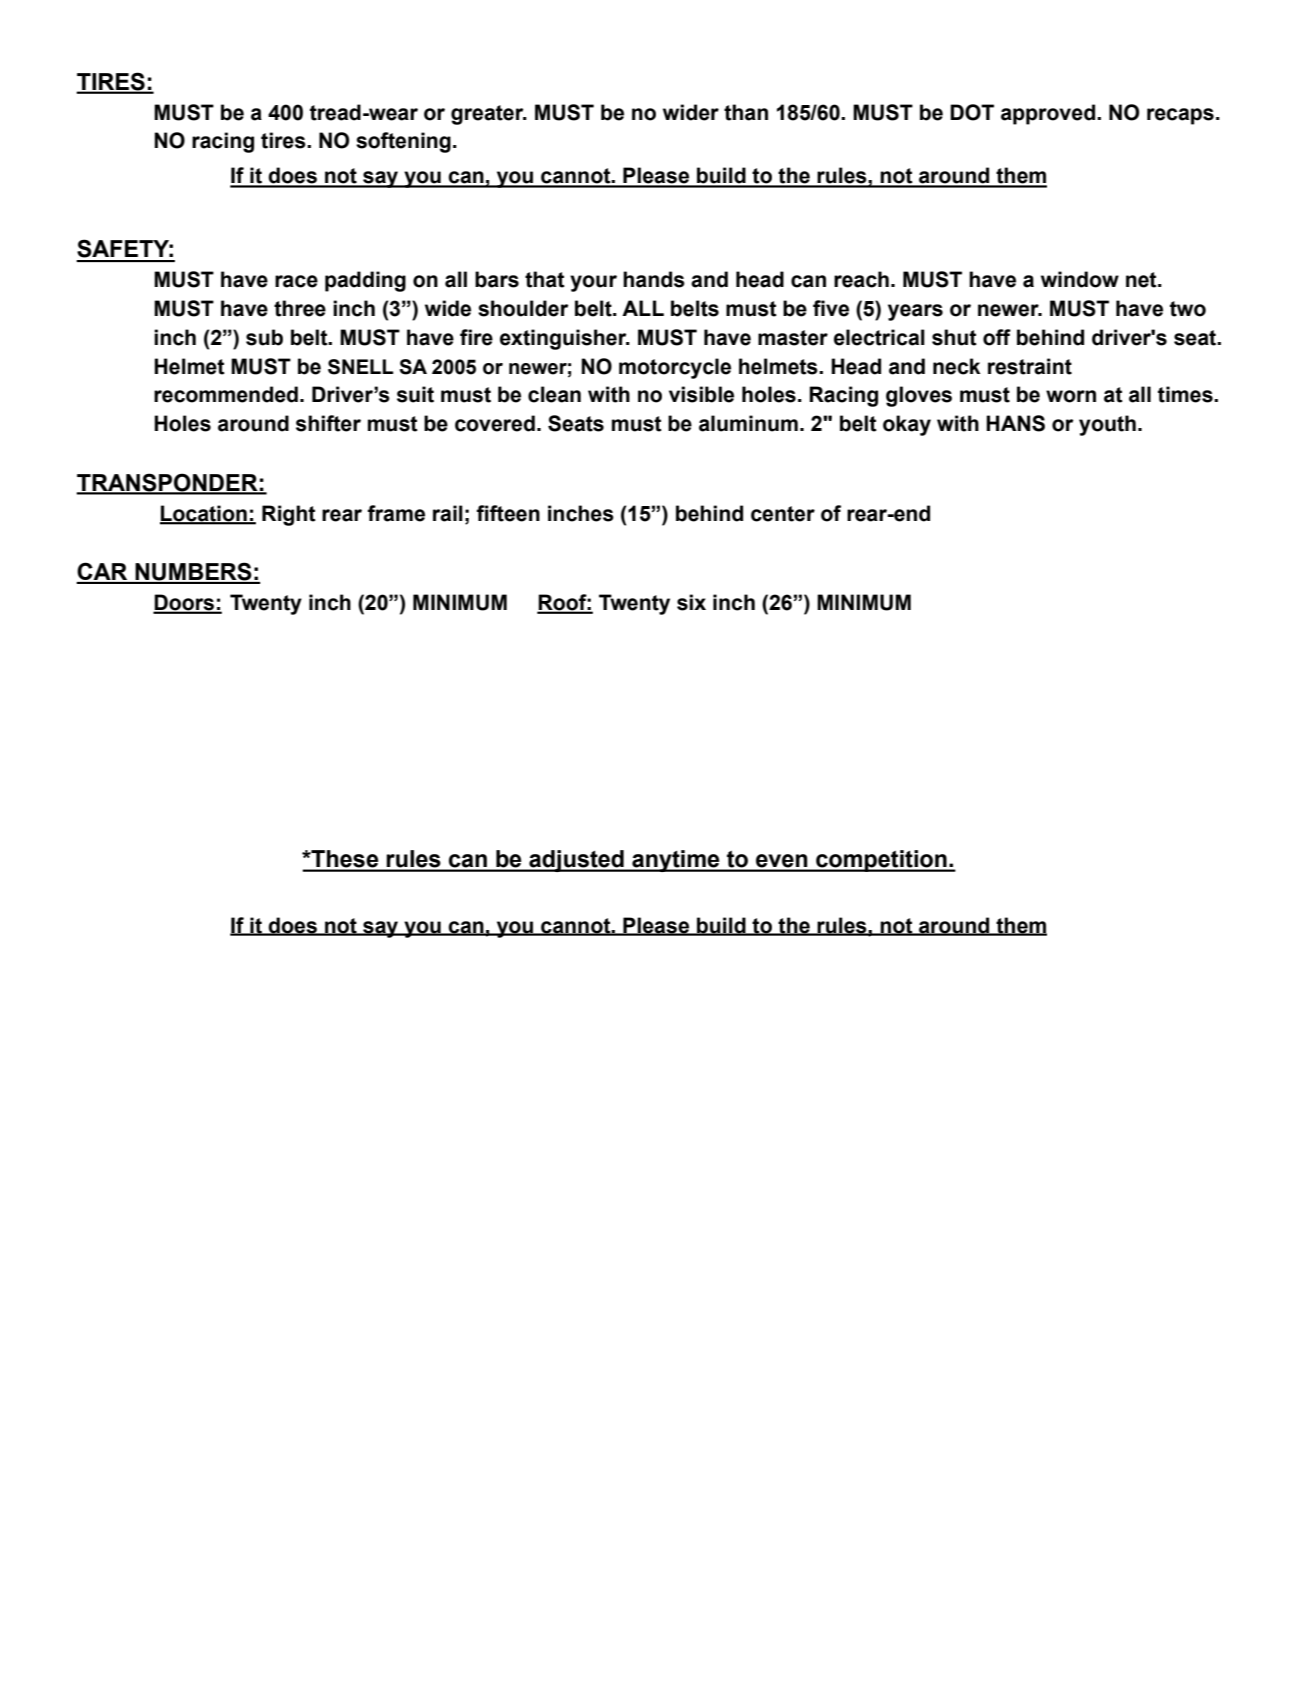  What do you see at coordinates (576, 861) in the screenshot?
I see `adjusted` at bounding box center [576, 861].
